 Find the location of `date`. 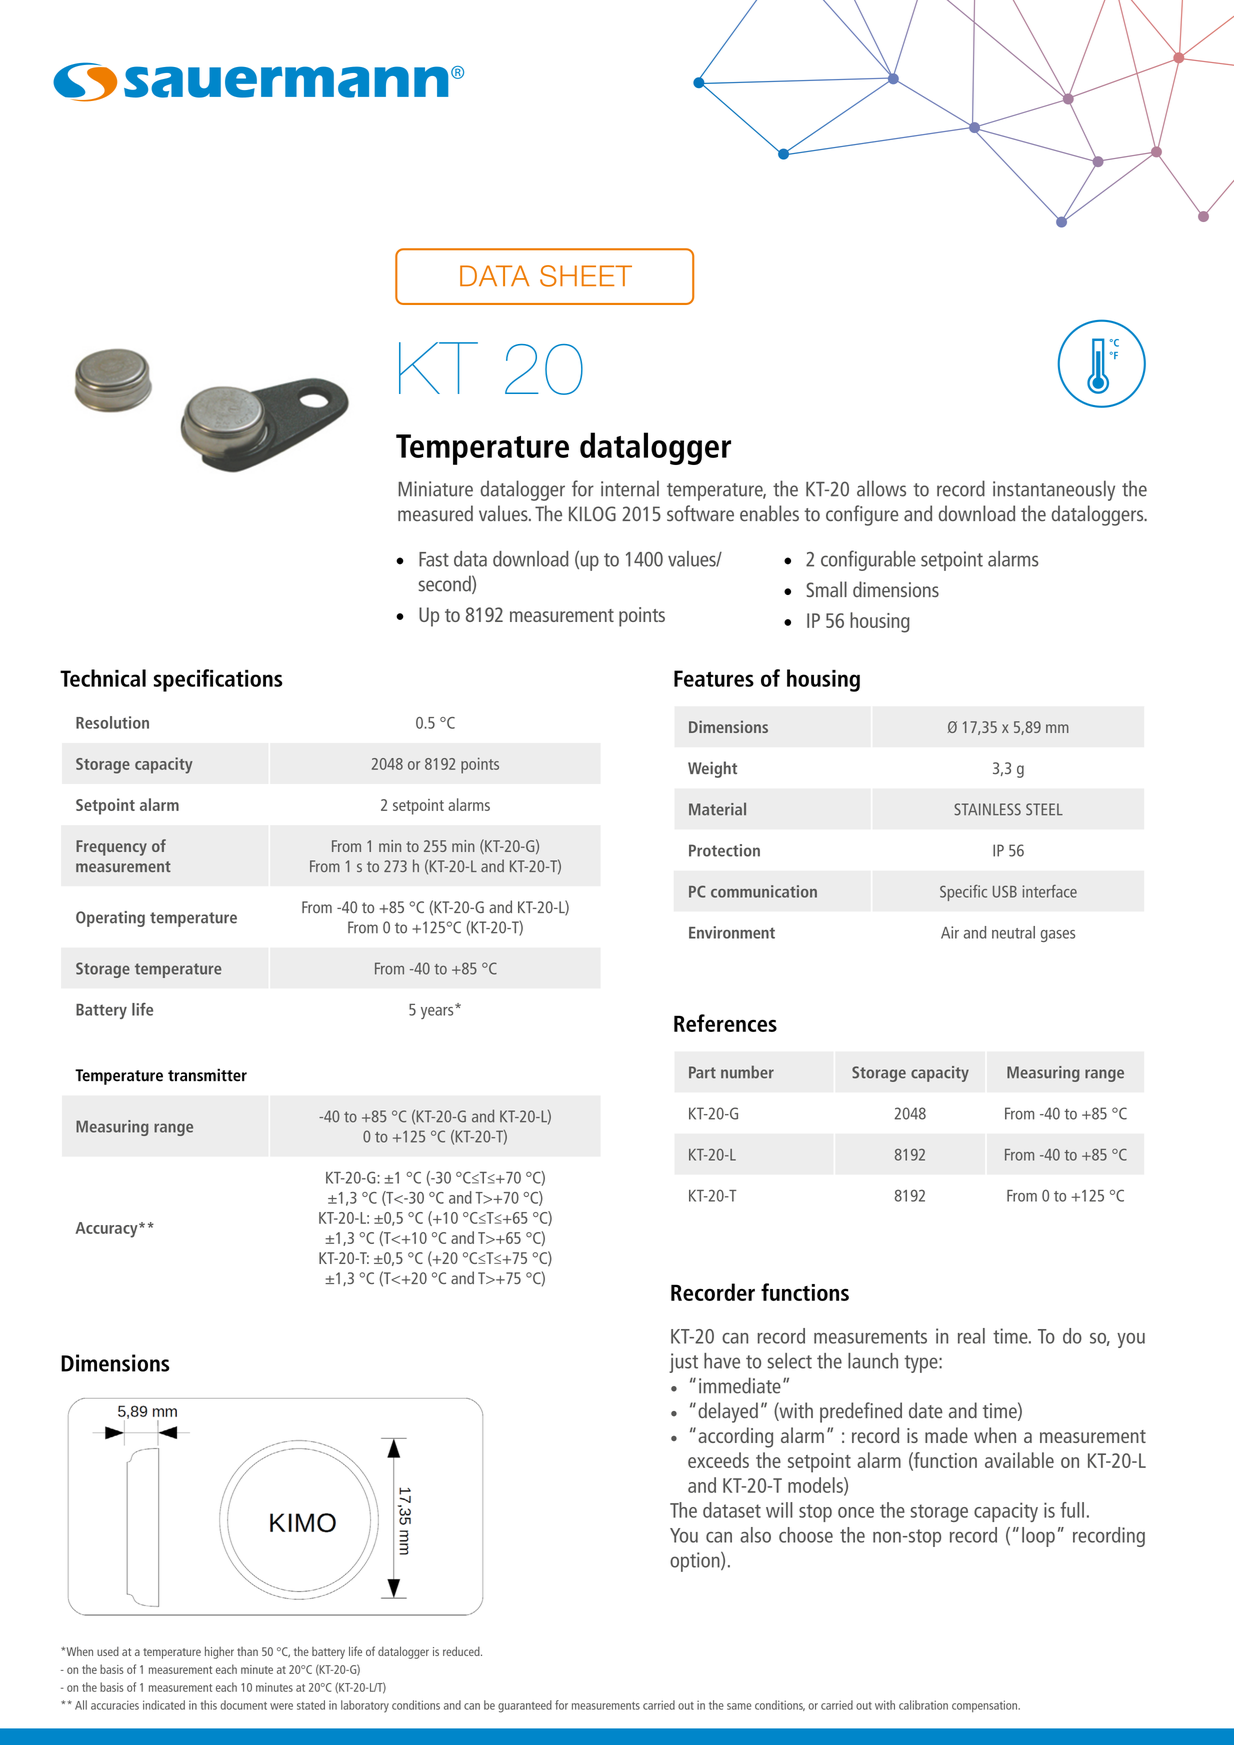

date is located at coordinates (926, 1410).
